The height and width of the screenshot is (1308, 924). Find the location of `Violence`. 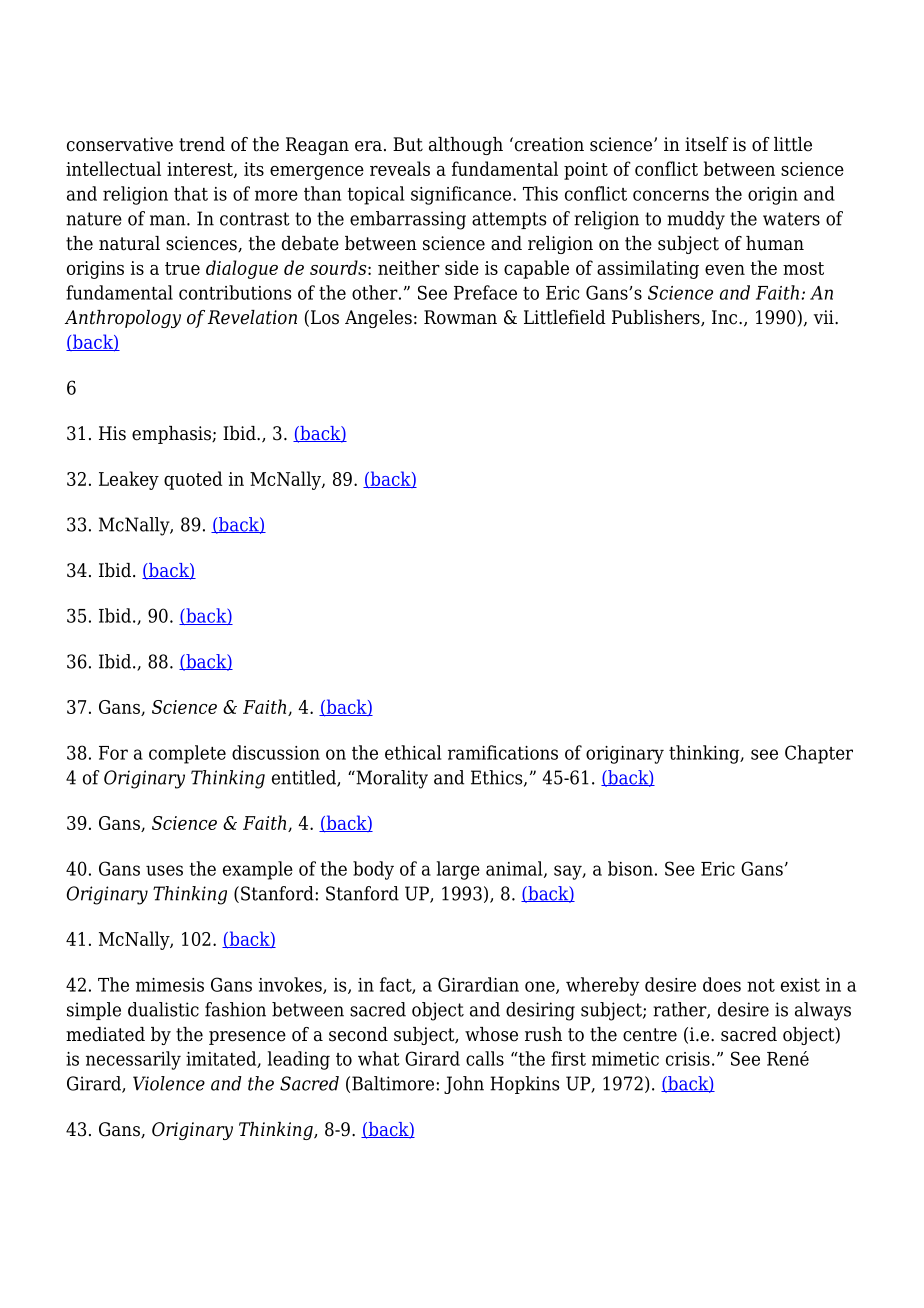

Violence is located at coordinates (169, 1083).
